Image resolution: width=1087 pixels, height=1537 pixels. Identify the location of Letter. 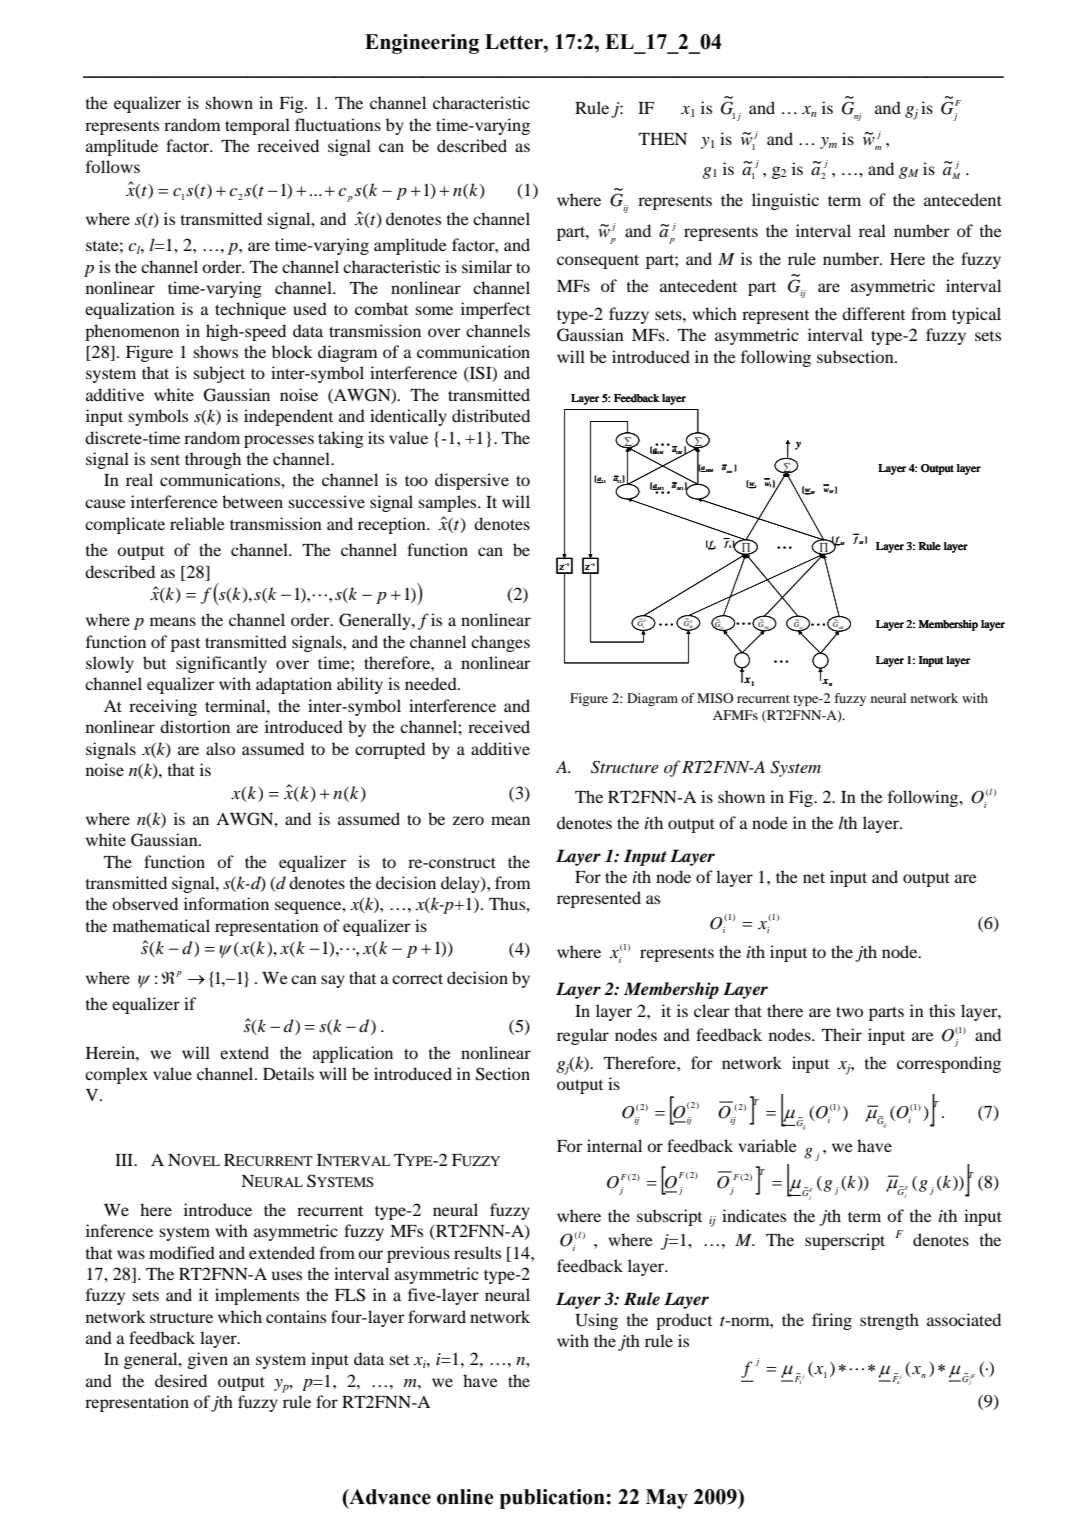
(515, 42).
